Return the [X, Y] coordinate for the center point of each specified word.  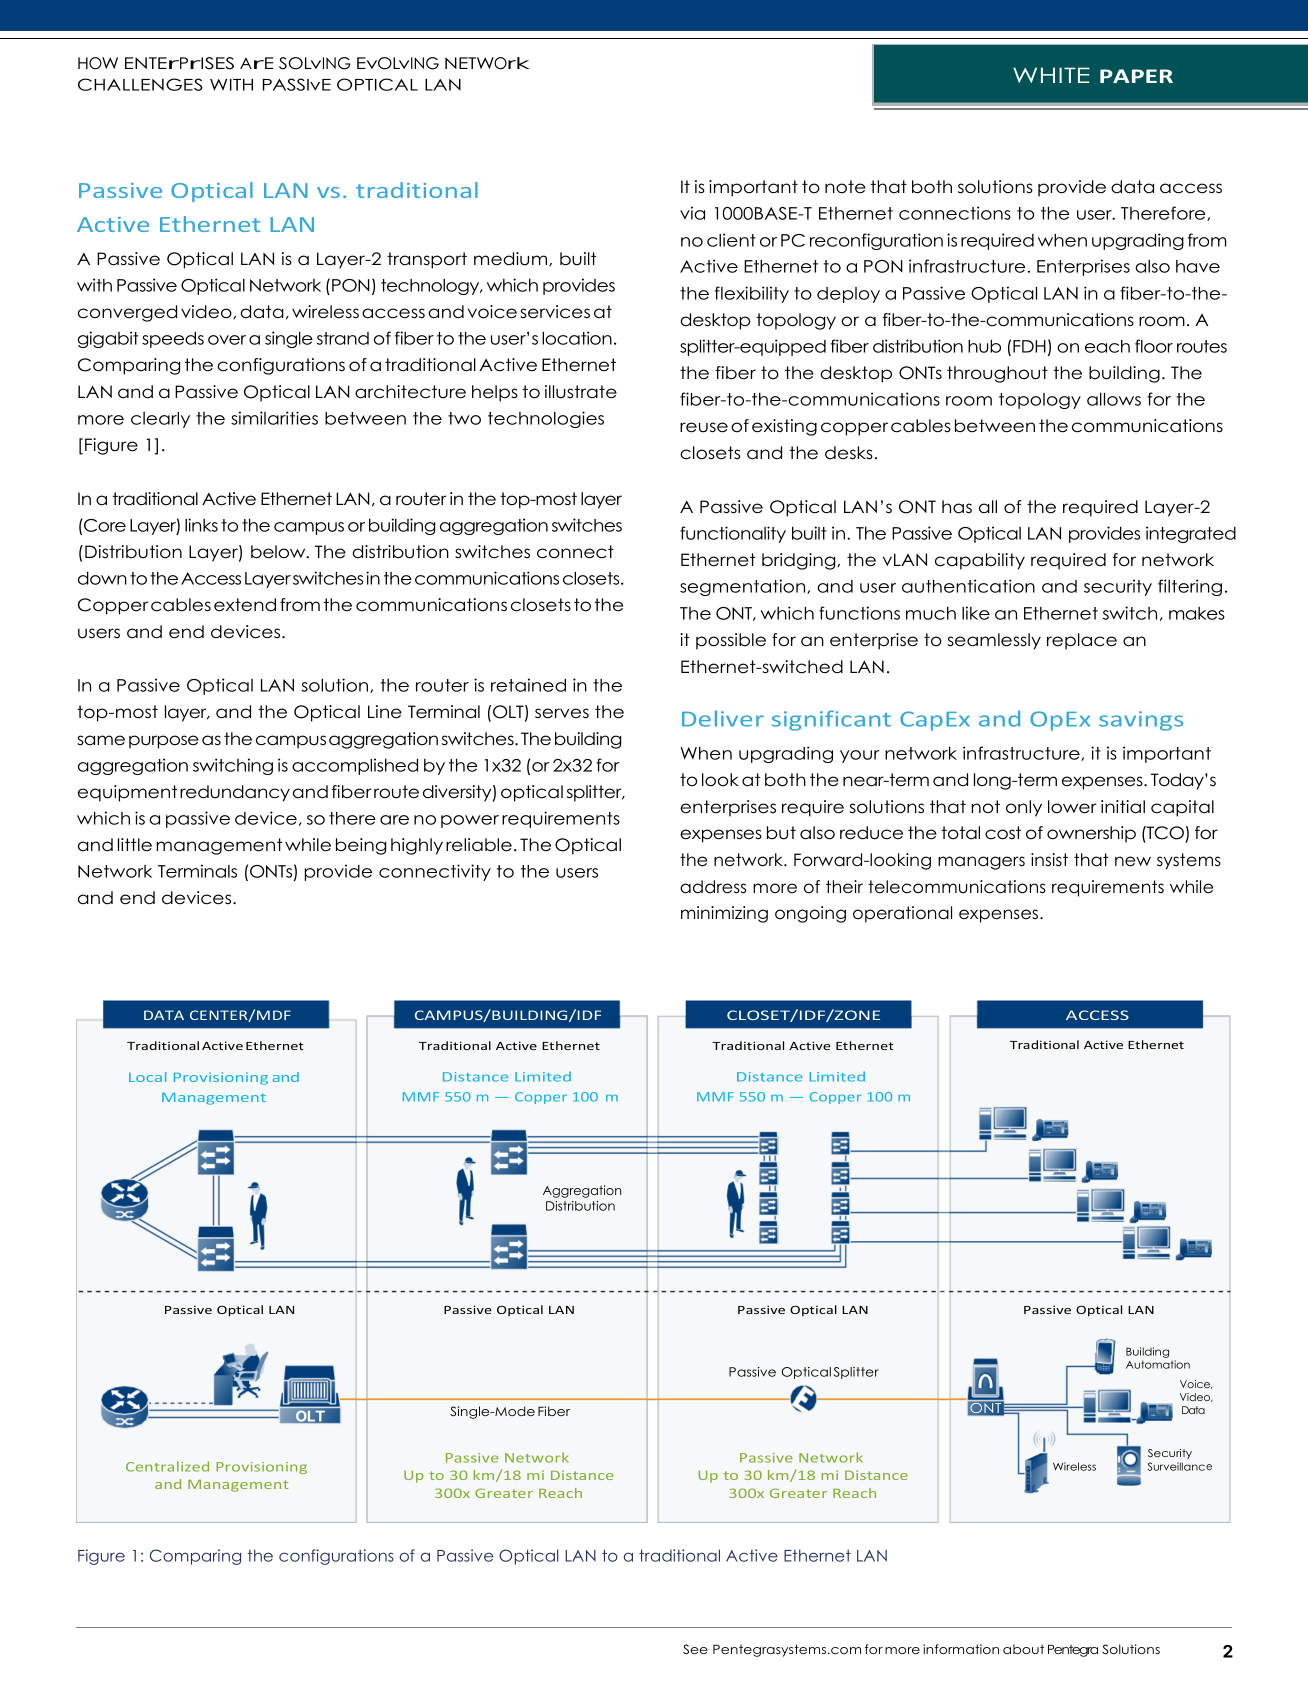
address [713, 887]
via [692, 213]
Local [147, 1077]
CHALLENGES [140, 84]
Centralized [167, 1466]
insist [1049, 860]
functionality [733, 534]
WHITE [1051, 75]
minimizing [724, 914]
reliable [479, 845]
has [957, 507]
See [695, 1649]
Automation [1158, 1364]
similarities [274, 418]
